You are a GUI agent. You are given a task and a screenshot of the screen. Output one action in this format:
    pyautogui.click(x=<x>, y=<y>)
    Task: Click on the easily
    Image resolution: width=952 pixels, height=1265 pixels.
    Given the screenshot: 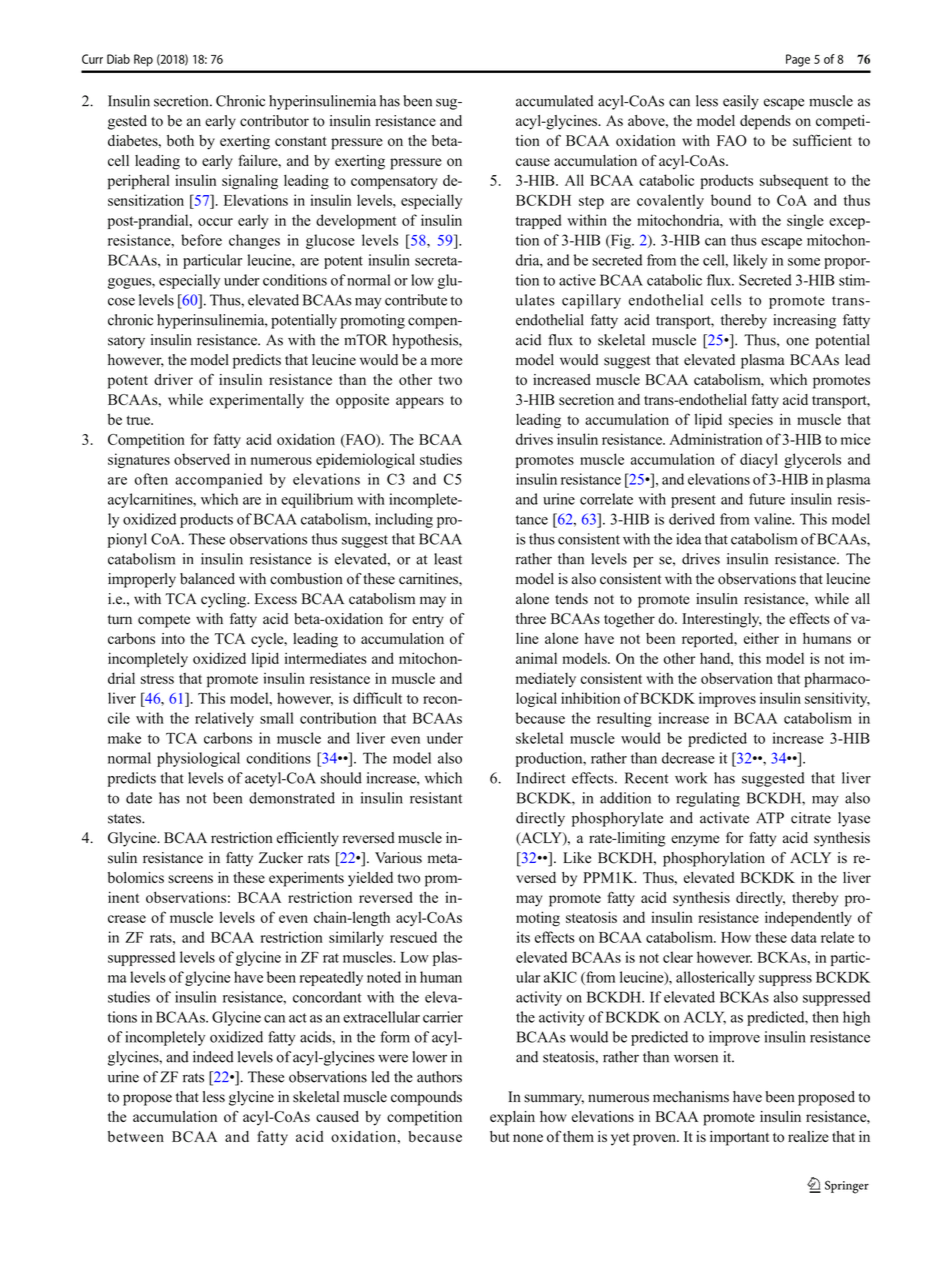 What is the action you would take?
    pyautogui.click(x=741, y=102)
